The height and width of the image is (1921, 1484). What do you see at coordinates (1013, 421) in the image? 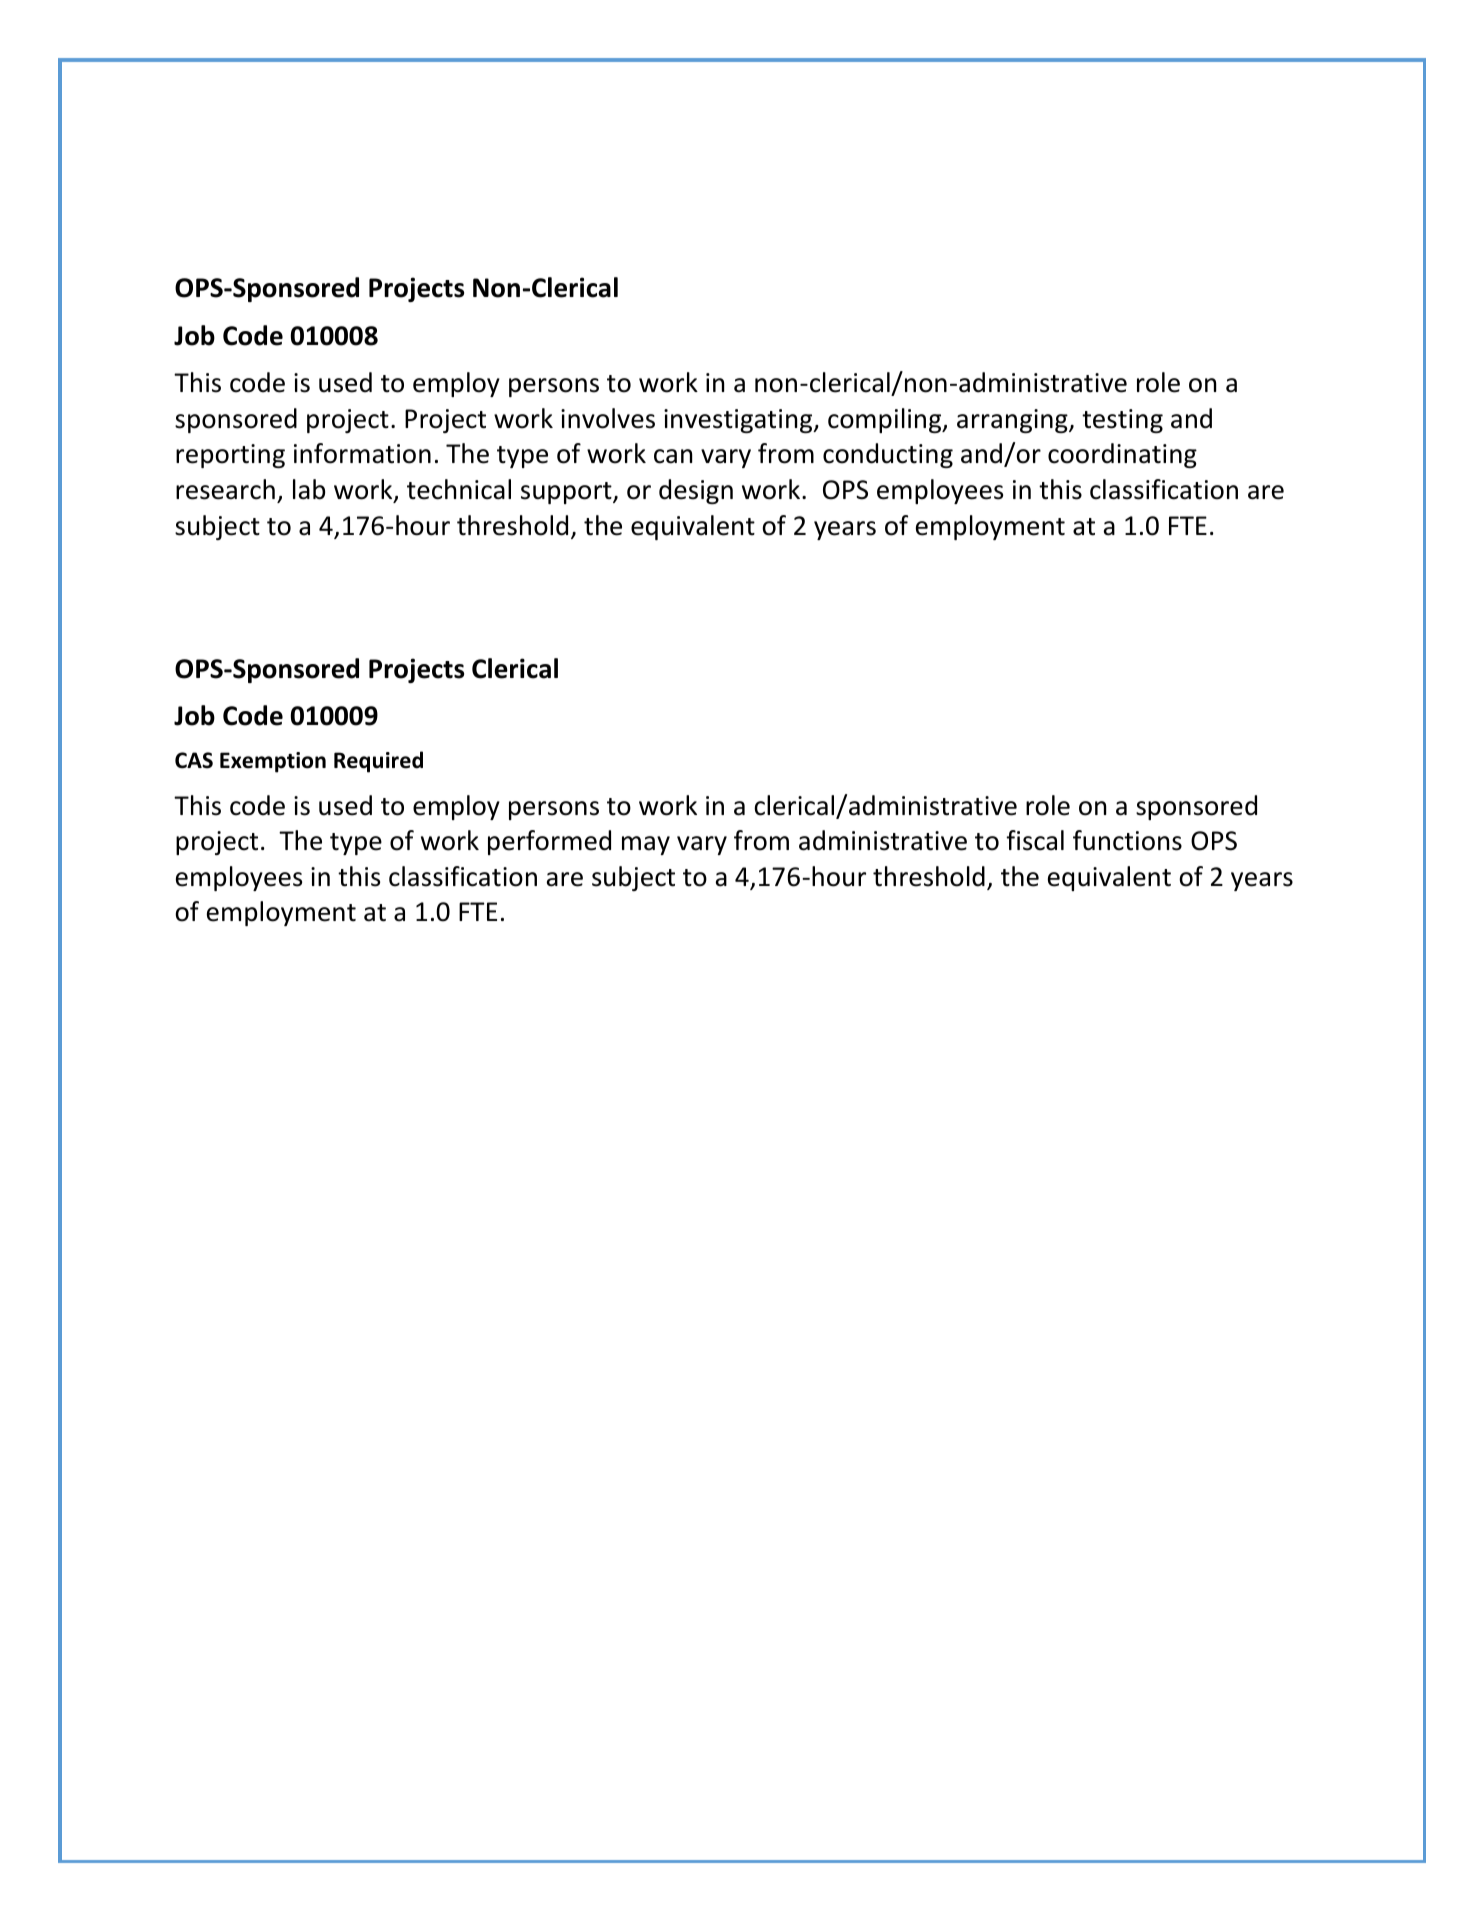
I see `arranging` at bounding box center [1013, 421].
